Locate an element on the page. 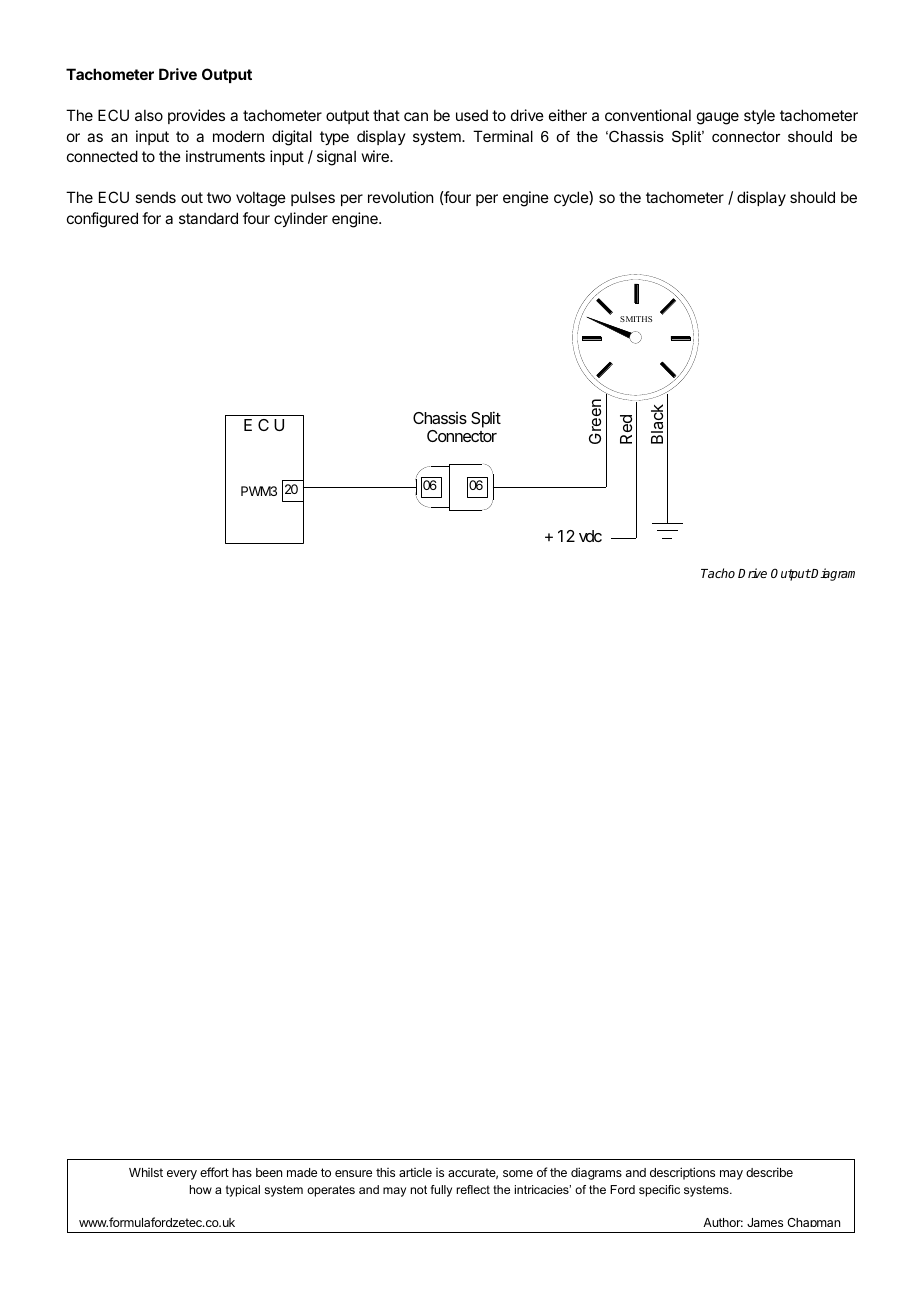  effort is located at coordinates (214, 1172).
